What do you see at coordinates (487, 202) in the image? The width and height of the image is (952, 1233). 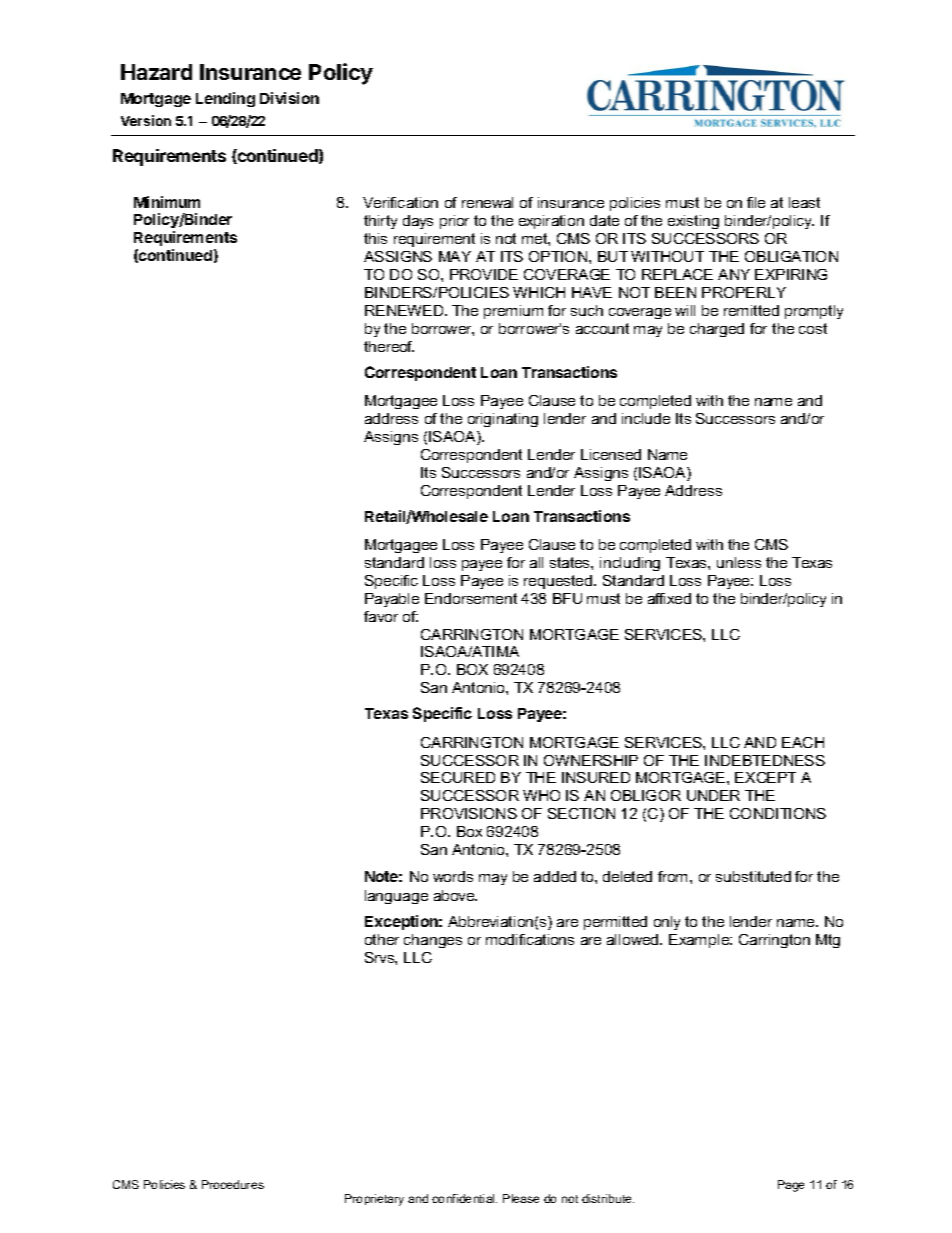 I see `renewal` at bounding box center [487, 202].
